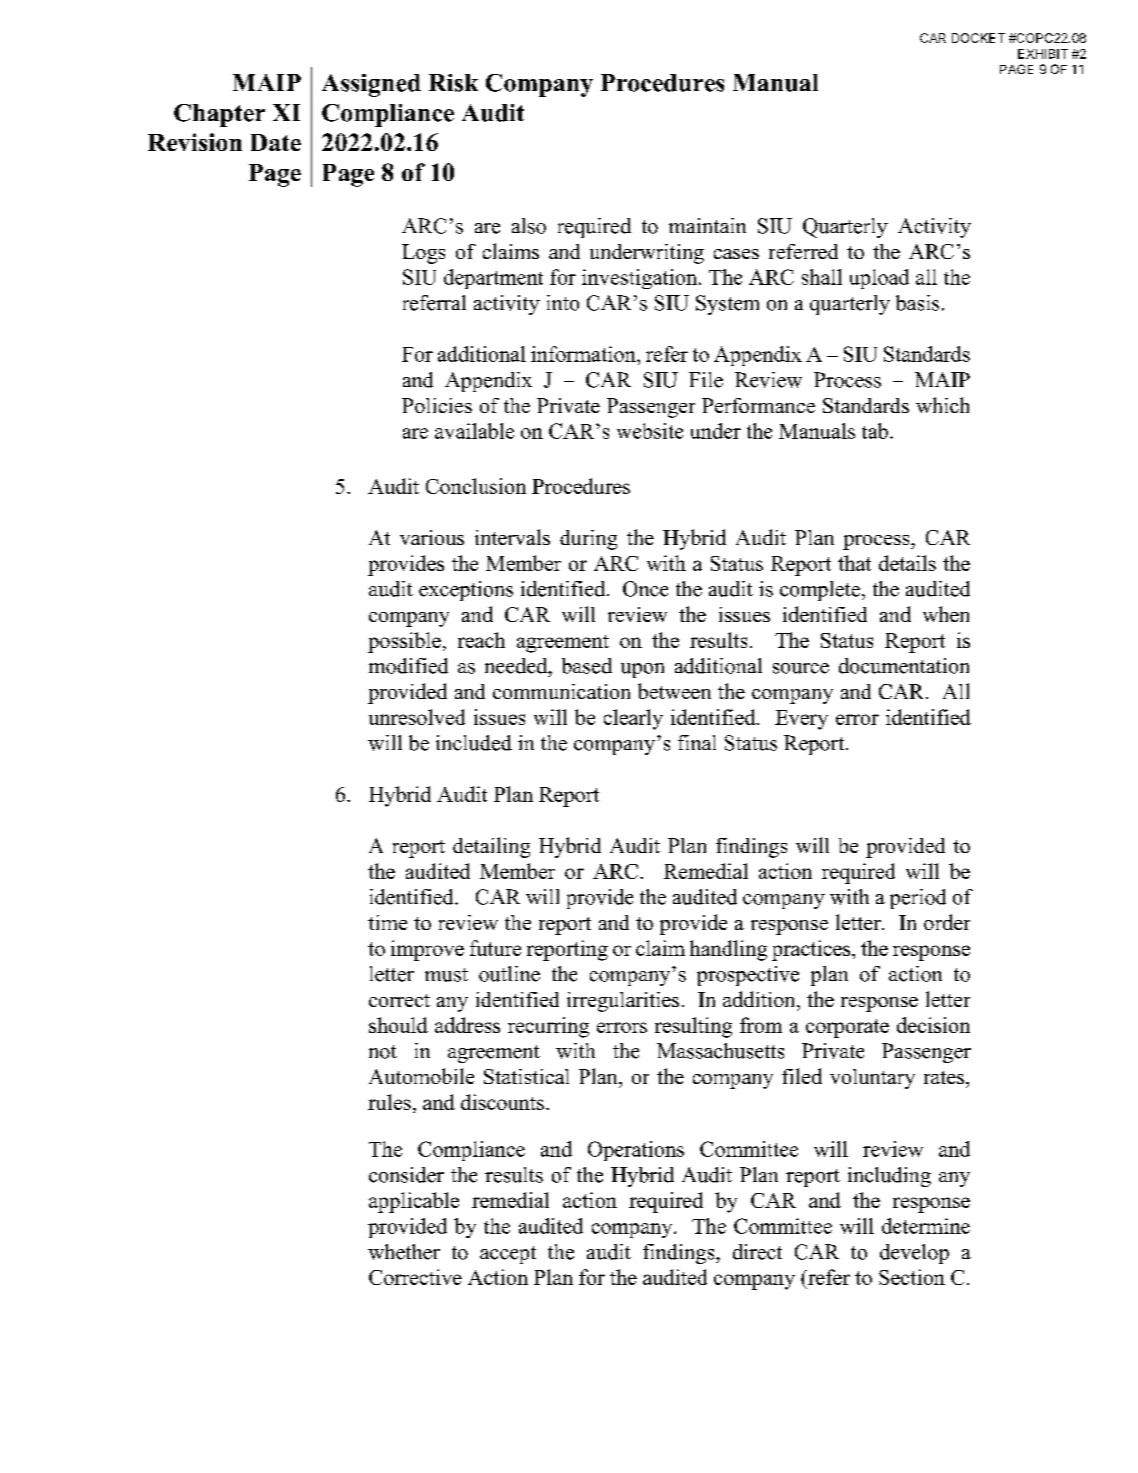 This screenshot has height=1473, width=1138. What do you see at coordinates (904, 666) in the screenshot?
I see `documentation` at bounding box center [904, 666].
